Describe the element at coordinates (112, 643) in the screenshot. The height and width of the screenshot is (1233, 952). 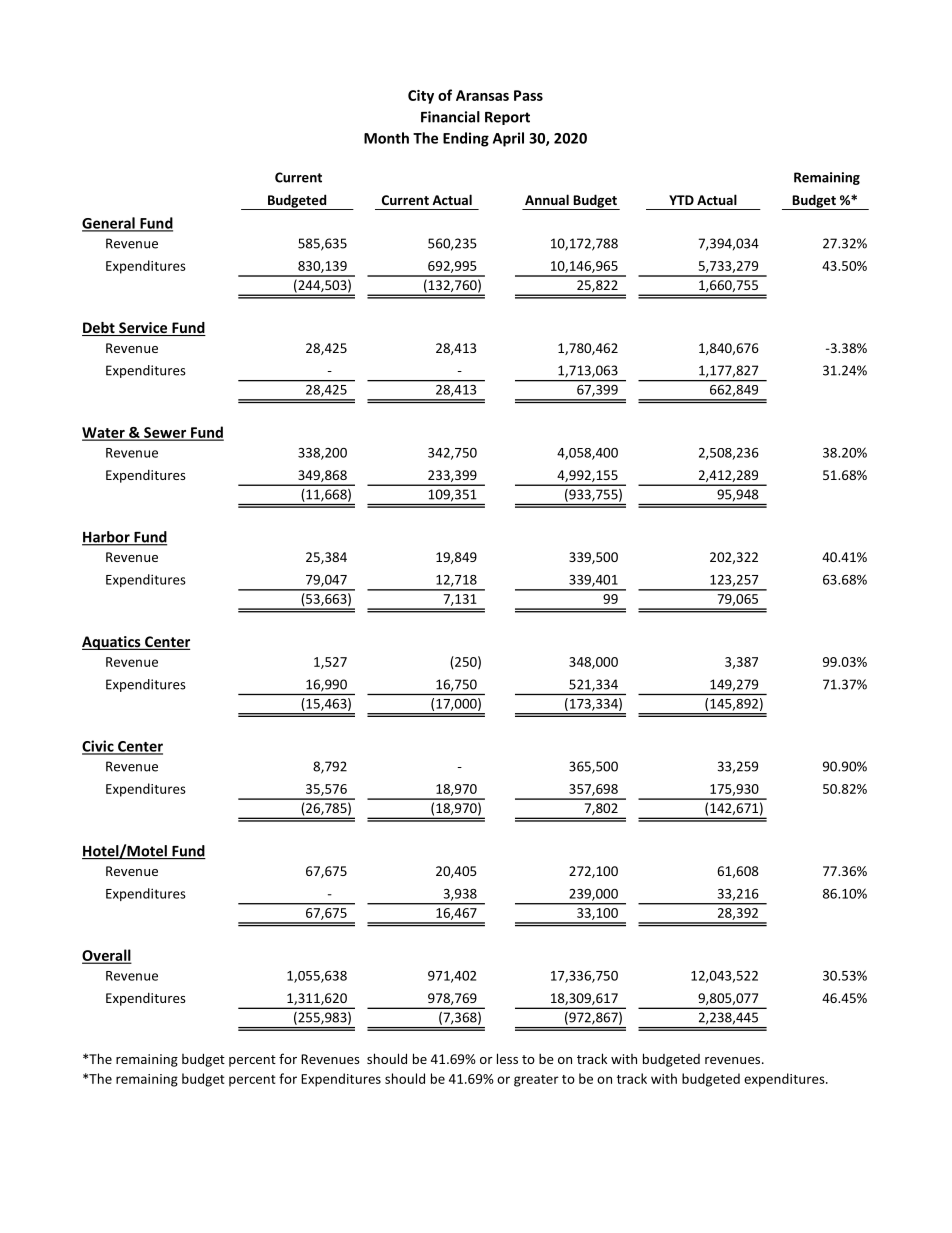
I see `Aquatics` at that location.
